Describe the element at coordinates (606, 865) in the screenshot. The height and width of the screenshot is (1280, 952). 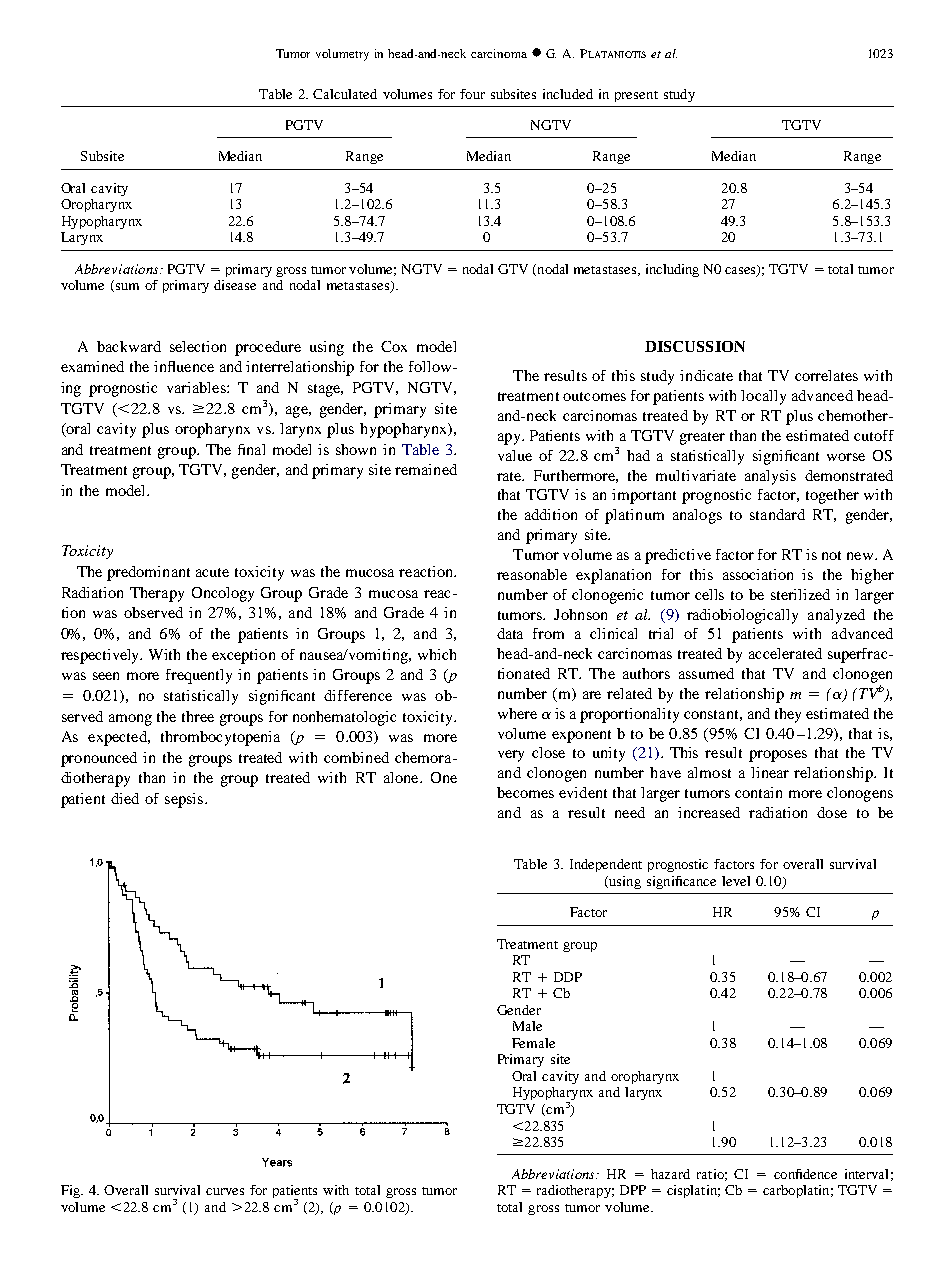
I see `Independent` at that location.
